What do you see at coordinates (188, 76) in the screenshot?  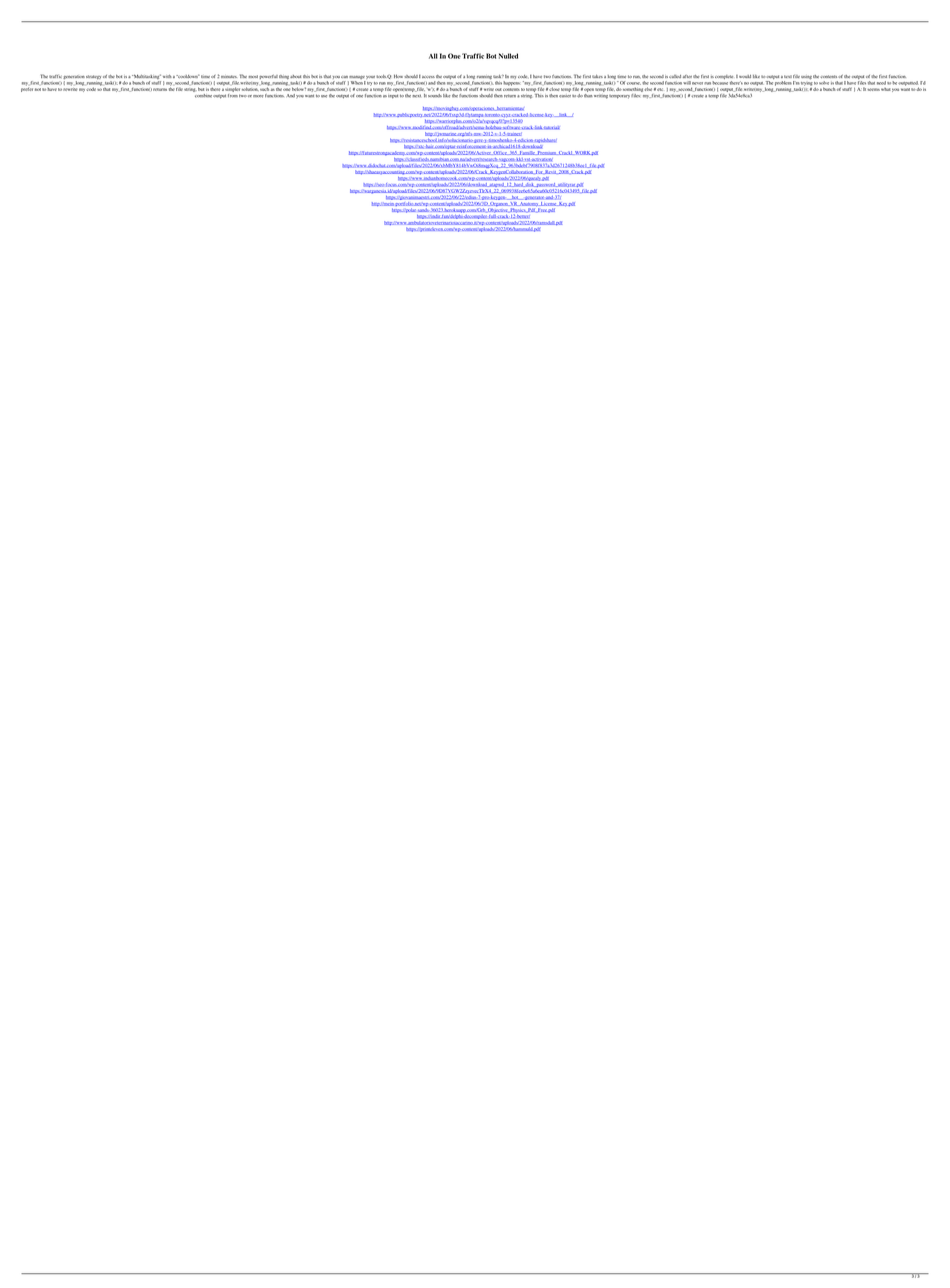 I see `cooldown` at bounding box center [188, 76].
